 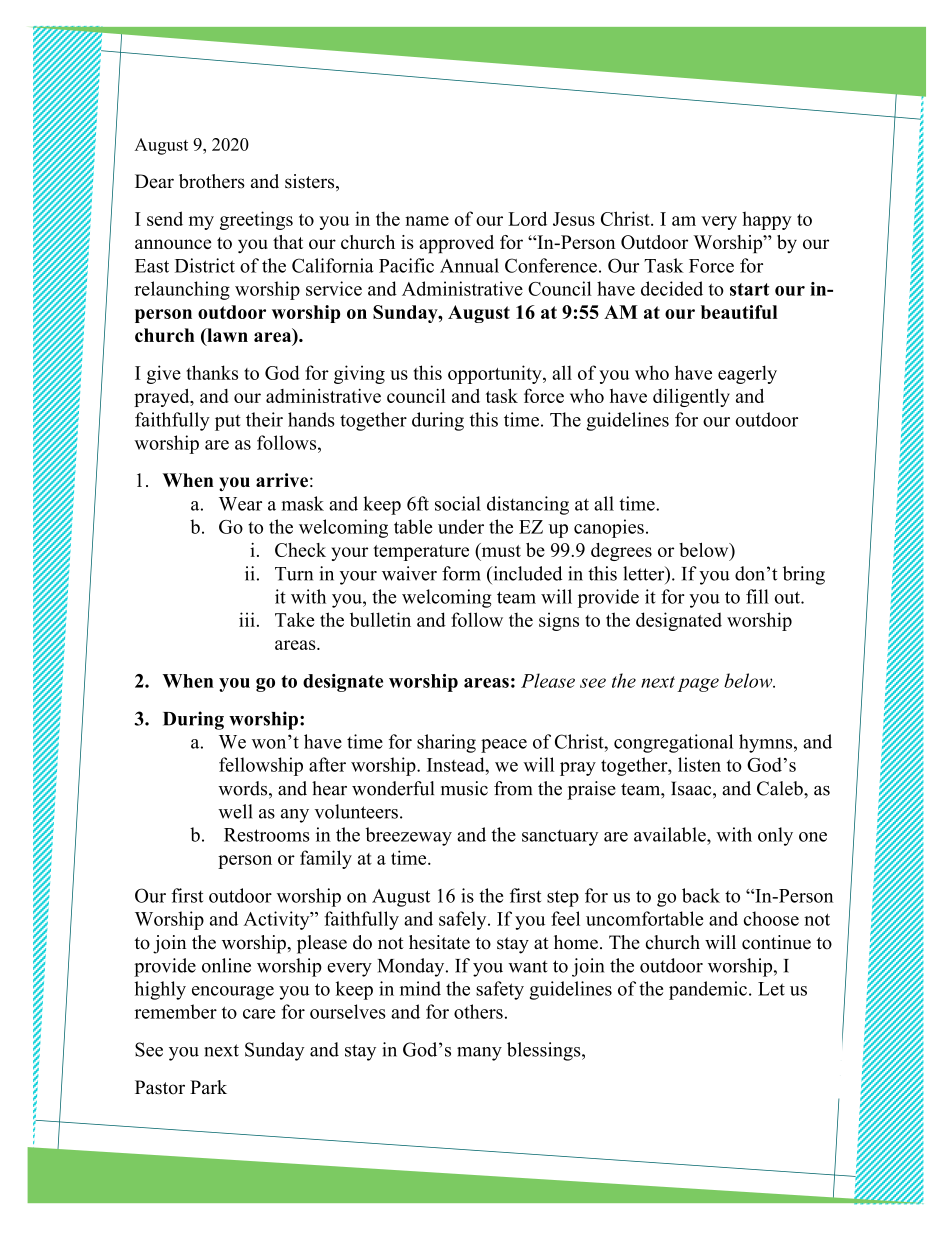 What do you see at coordinates (708, 990) in the page?
I see `pandemic` at bounding box center [708, 990].
